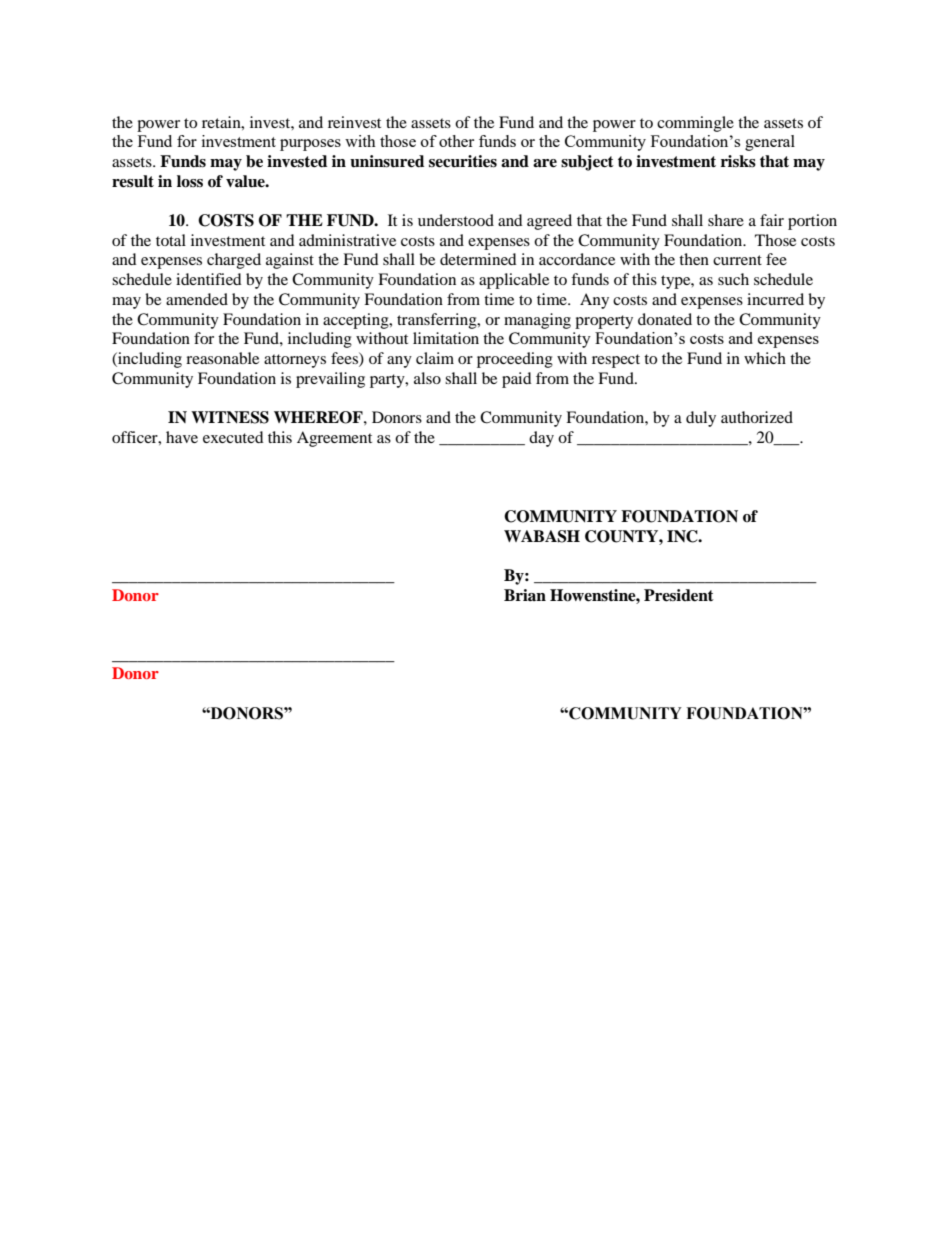 Image resolution: width=952 pixels, height=1233 pixels. What do you see at coordinates (542, 536) in the screenshot?
I see `WABASH` at bounding box center [542, 536].
